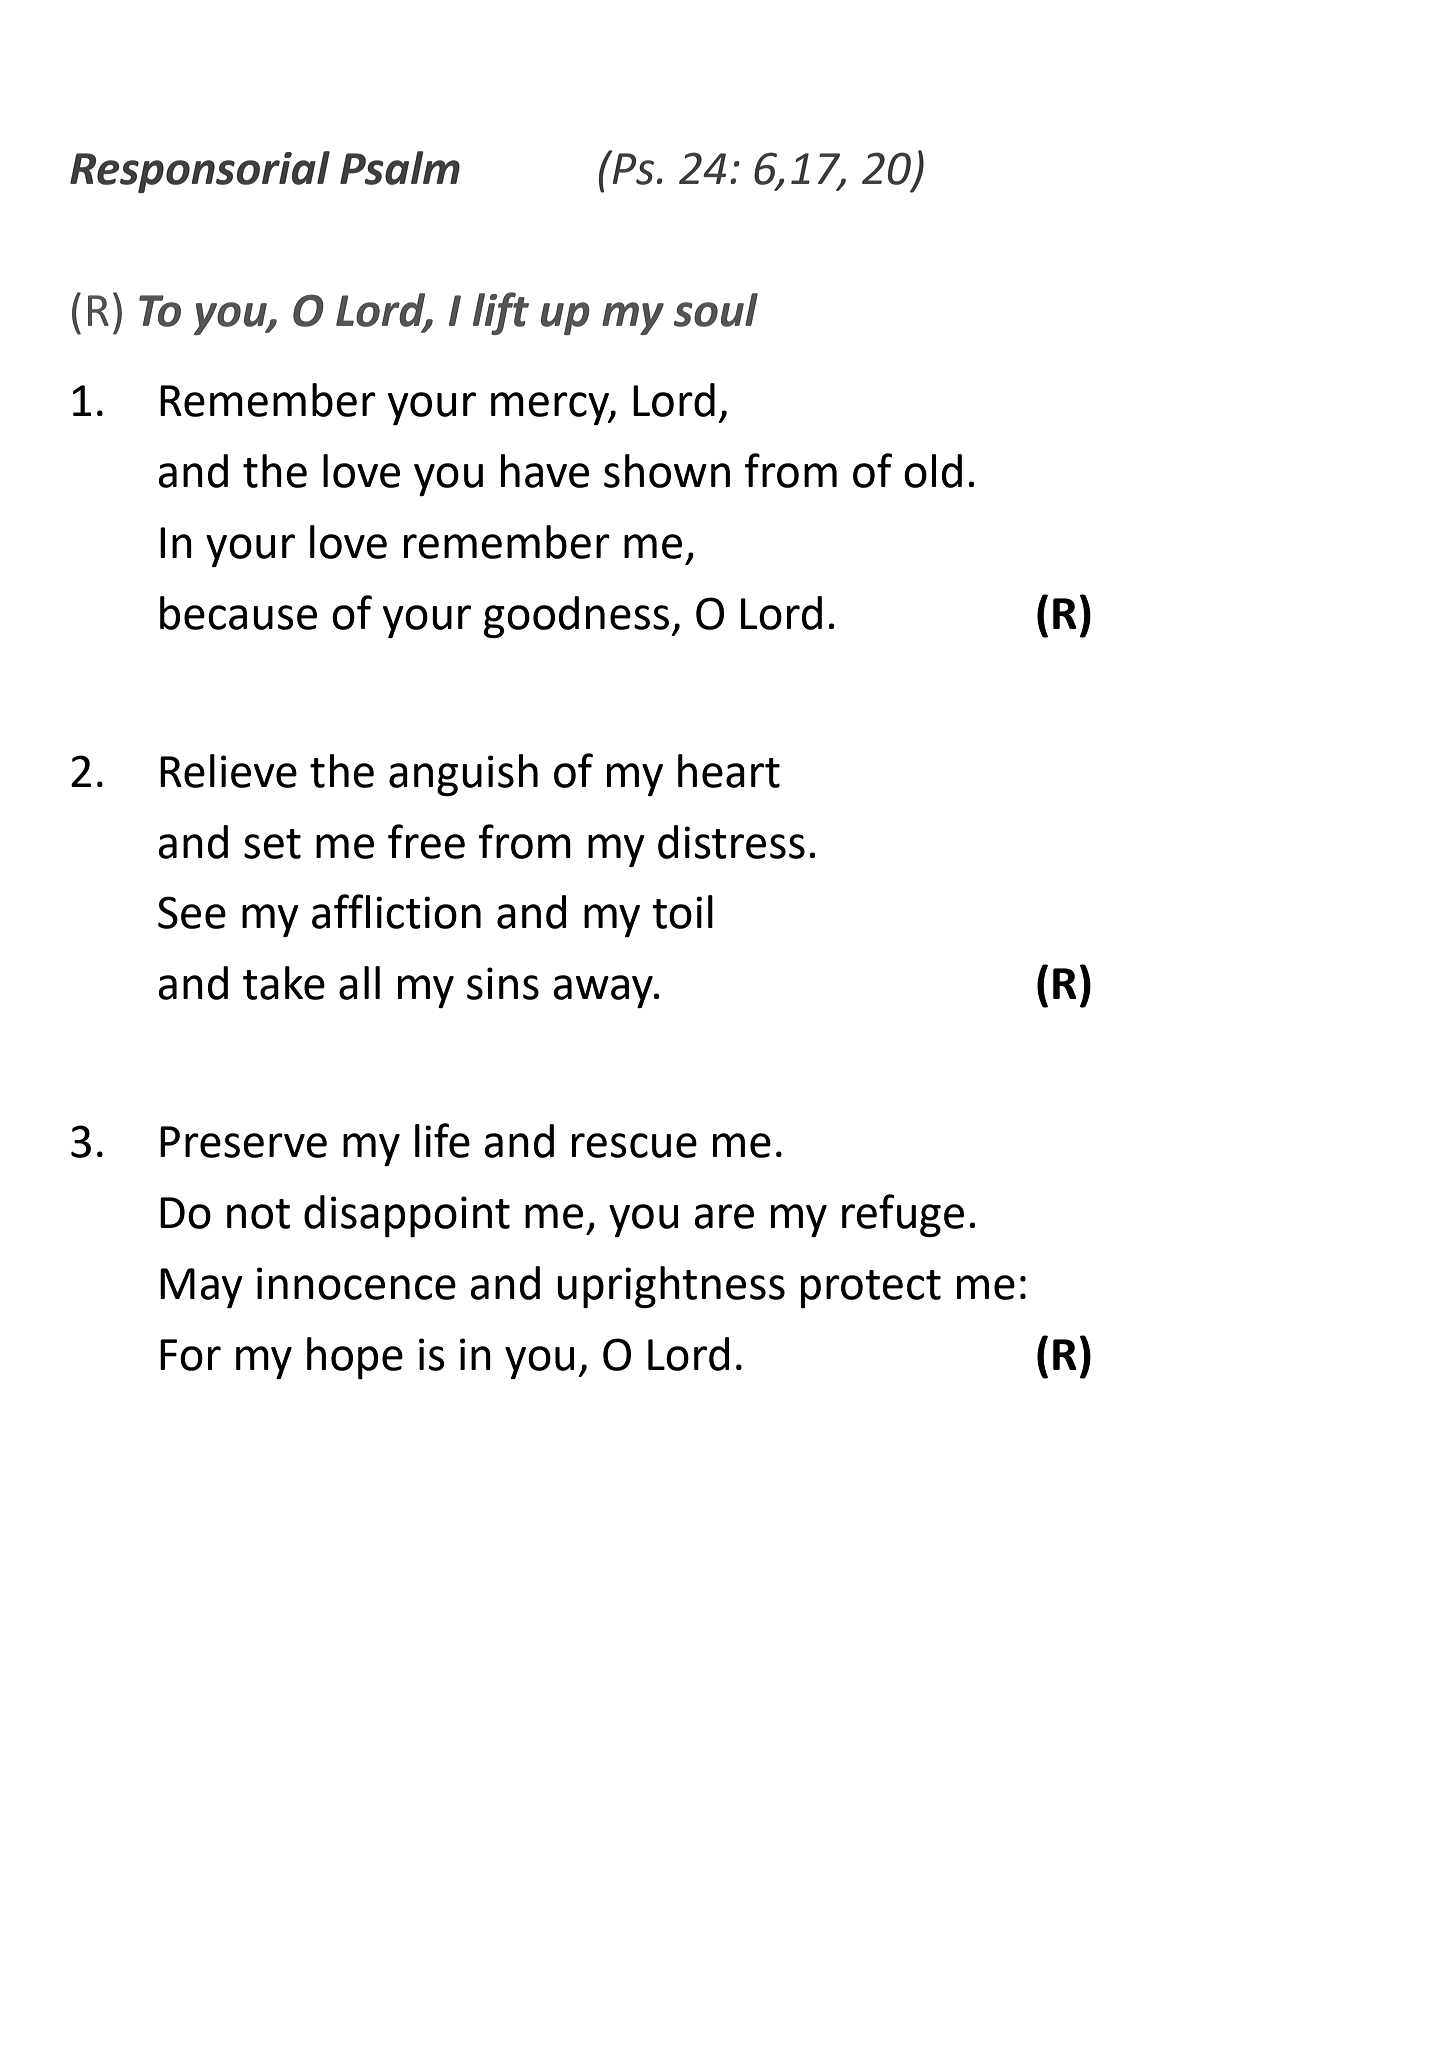 The width and height of the screenshot is (1452, 2053). What do you see at coordinates (671, 1287) in the screenshot?
I see `uprightness` at bounding box center [671, 1287].
